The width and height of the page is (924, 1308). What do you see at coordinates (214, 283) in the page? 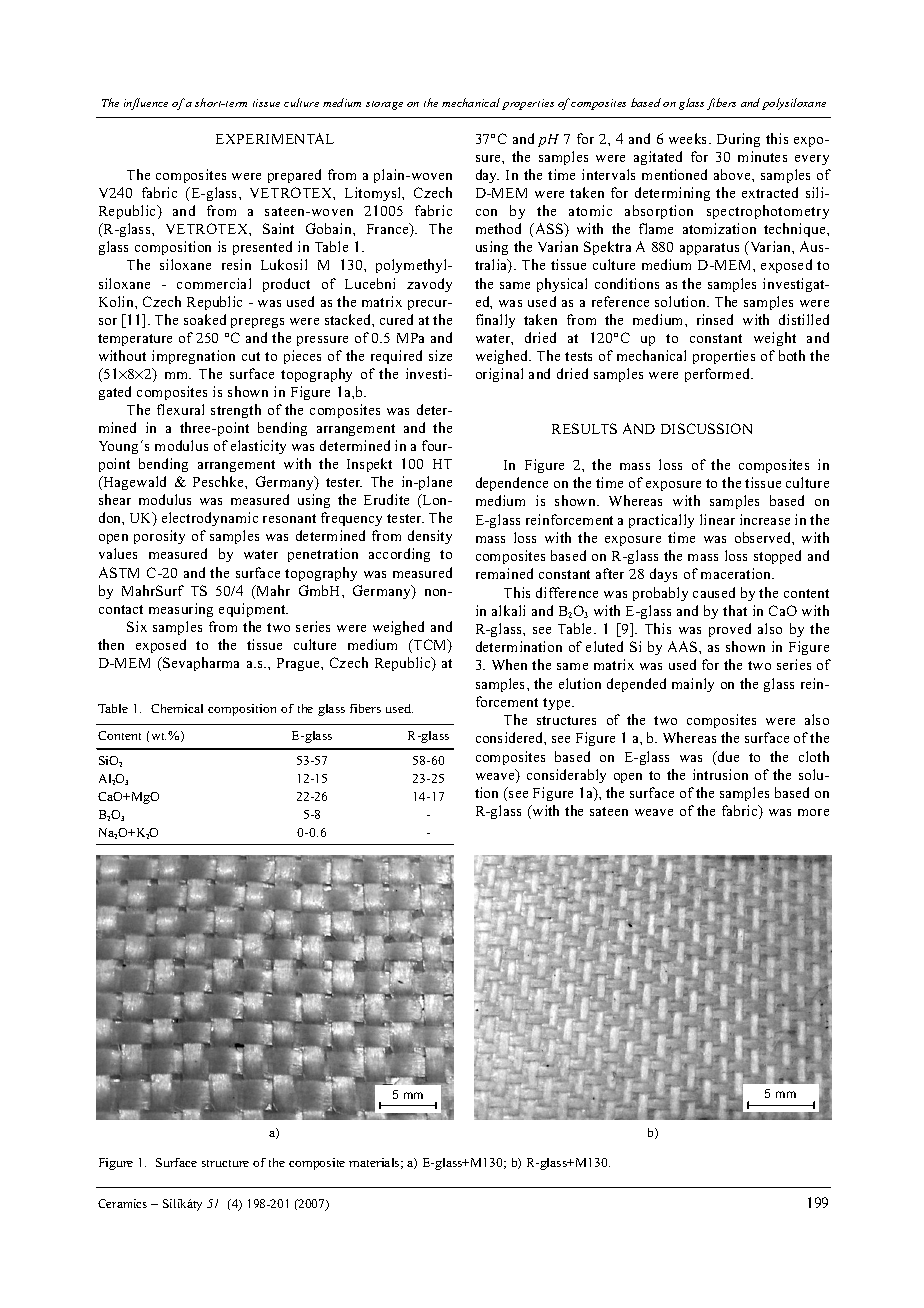
I see `commercial` at bounding box center [214, 283].
